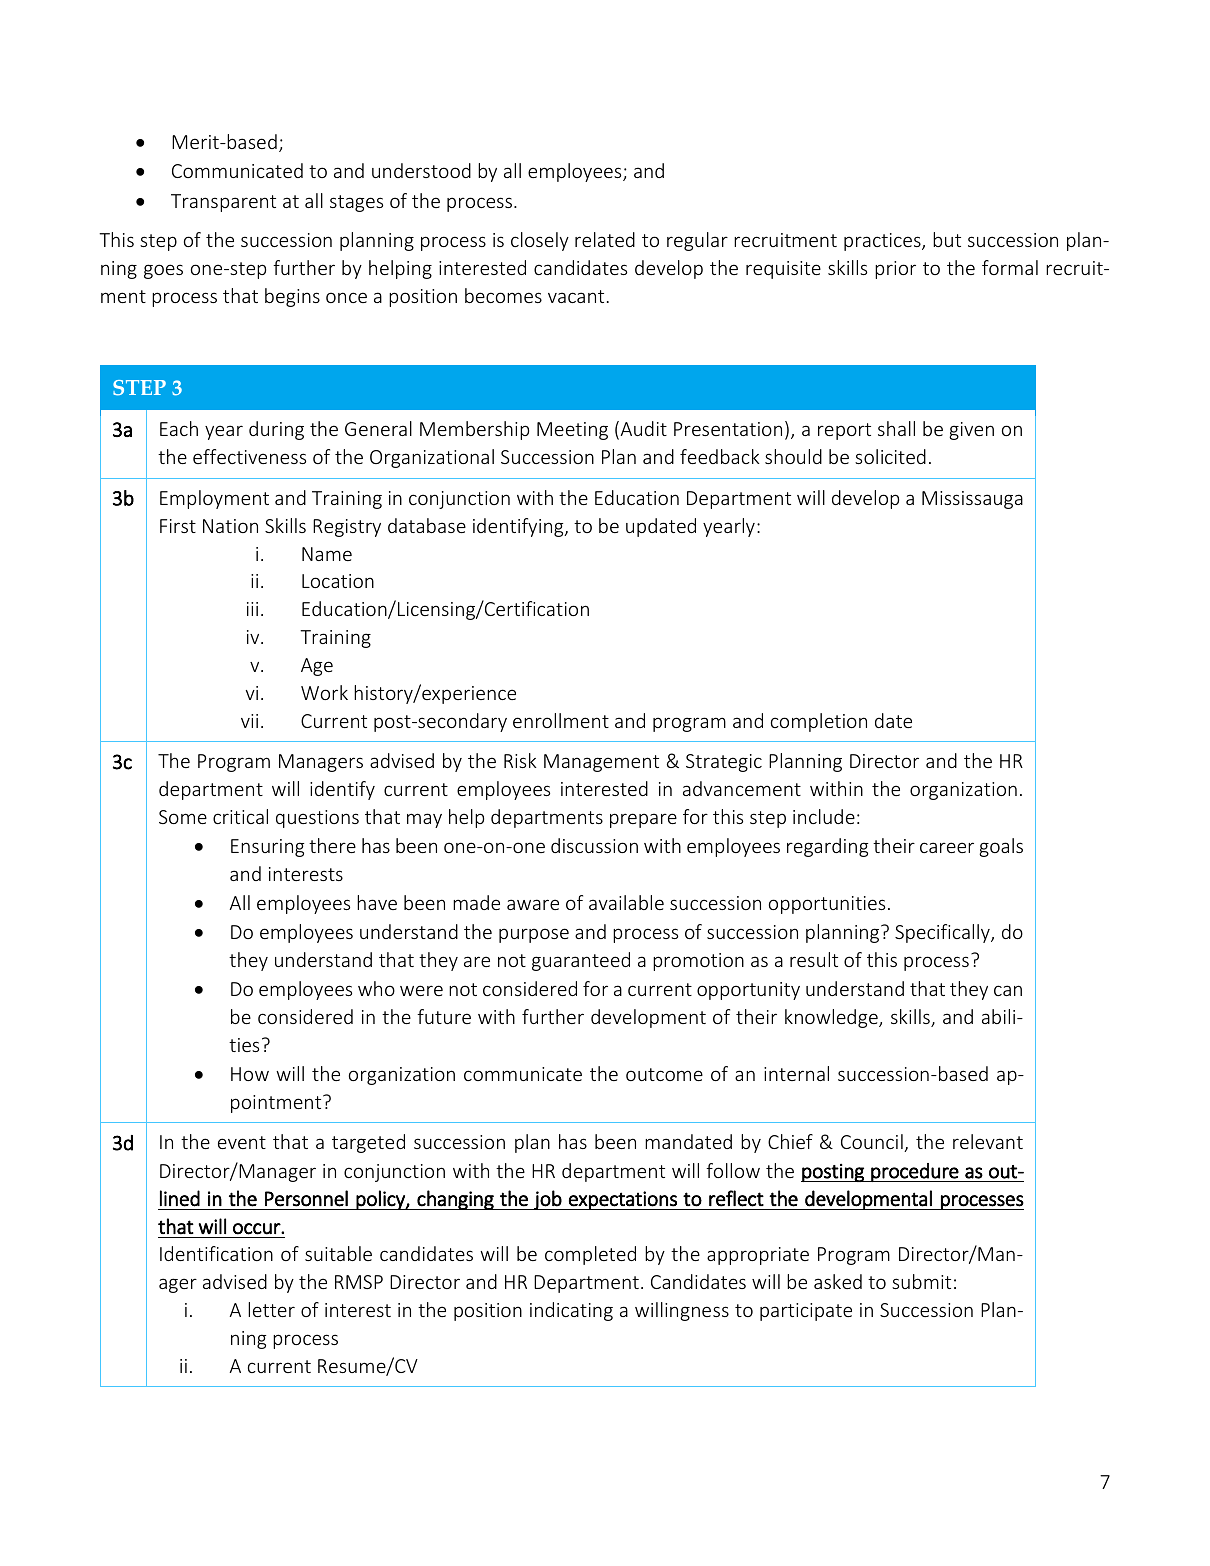 The height and width of the screenshot is (1566, 1210). I want to click on Specifically, so click(943, 933).
